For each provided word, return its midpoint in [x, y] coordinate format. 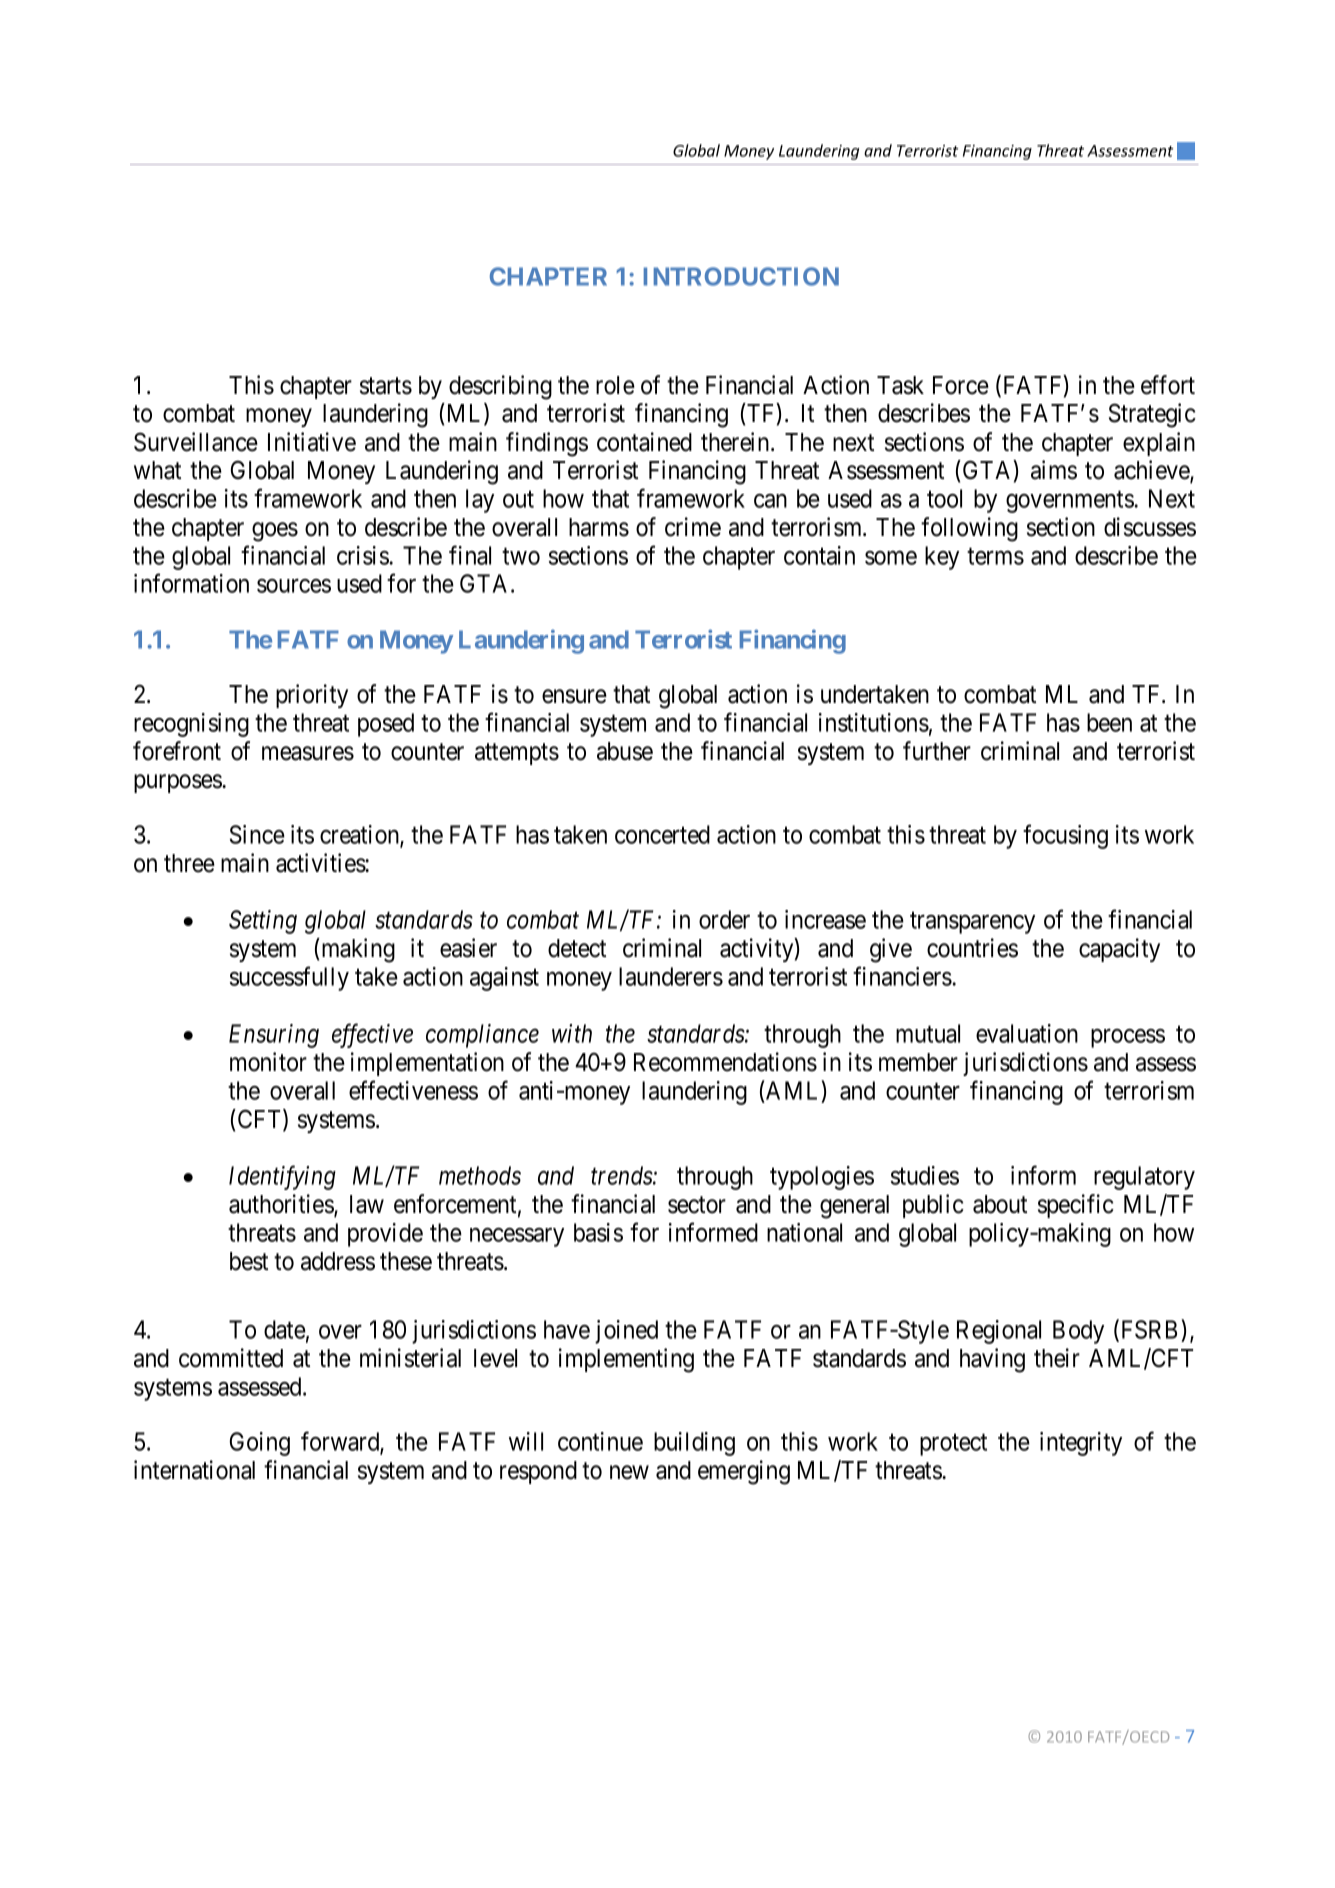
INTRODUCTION [741, 276]
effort [1168, 385]
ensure [574, 697]
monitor [268, 1062]
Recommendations [725, 1062]
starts [386, 386]
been [1109, 722]
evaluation [1027, 1033]
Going [260, 1444]
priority [312, 696]
